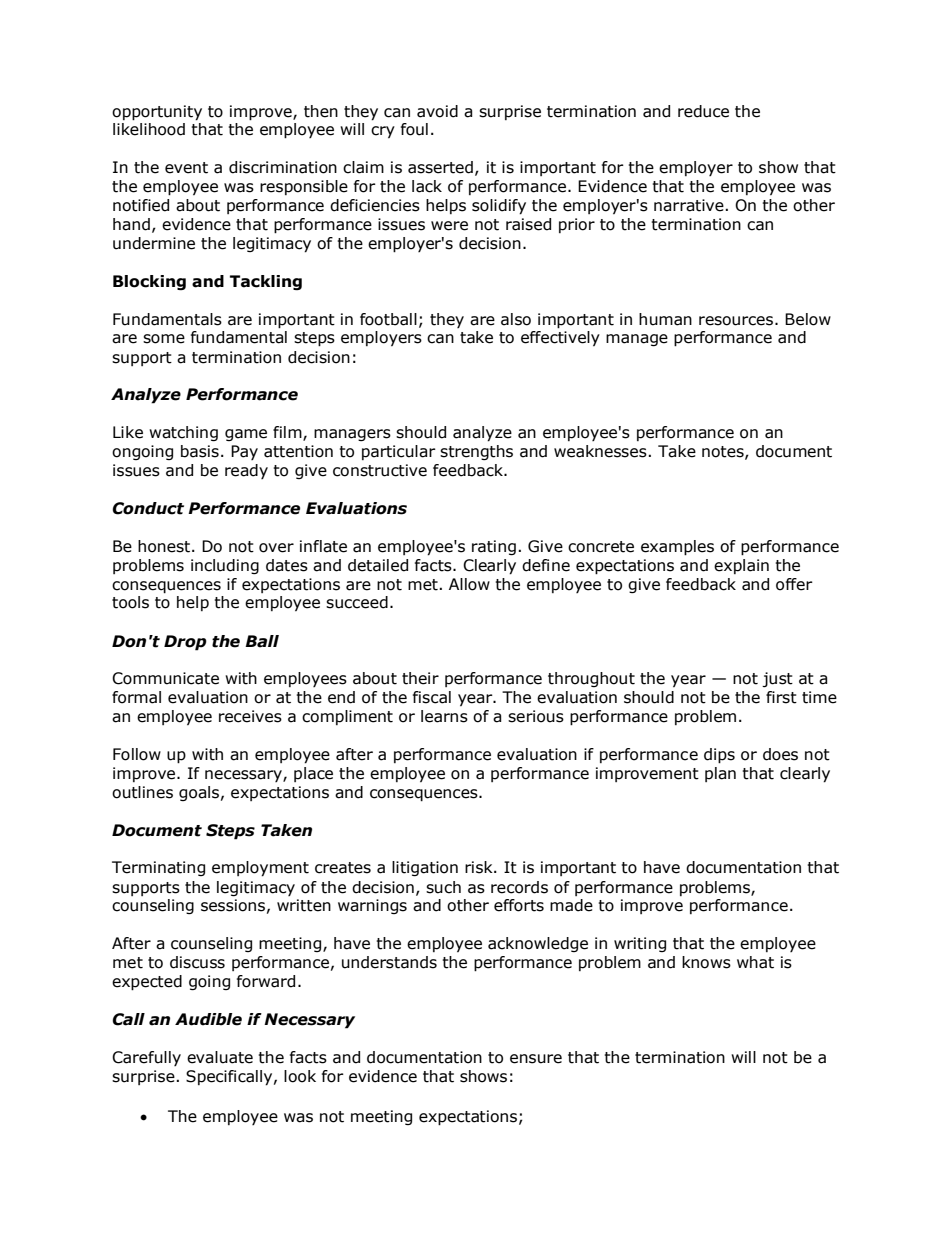 The height and width of the document is (1233, 952). Describe the element at coordinates (476, 452) in the document. I see `strengths` at that location.
